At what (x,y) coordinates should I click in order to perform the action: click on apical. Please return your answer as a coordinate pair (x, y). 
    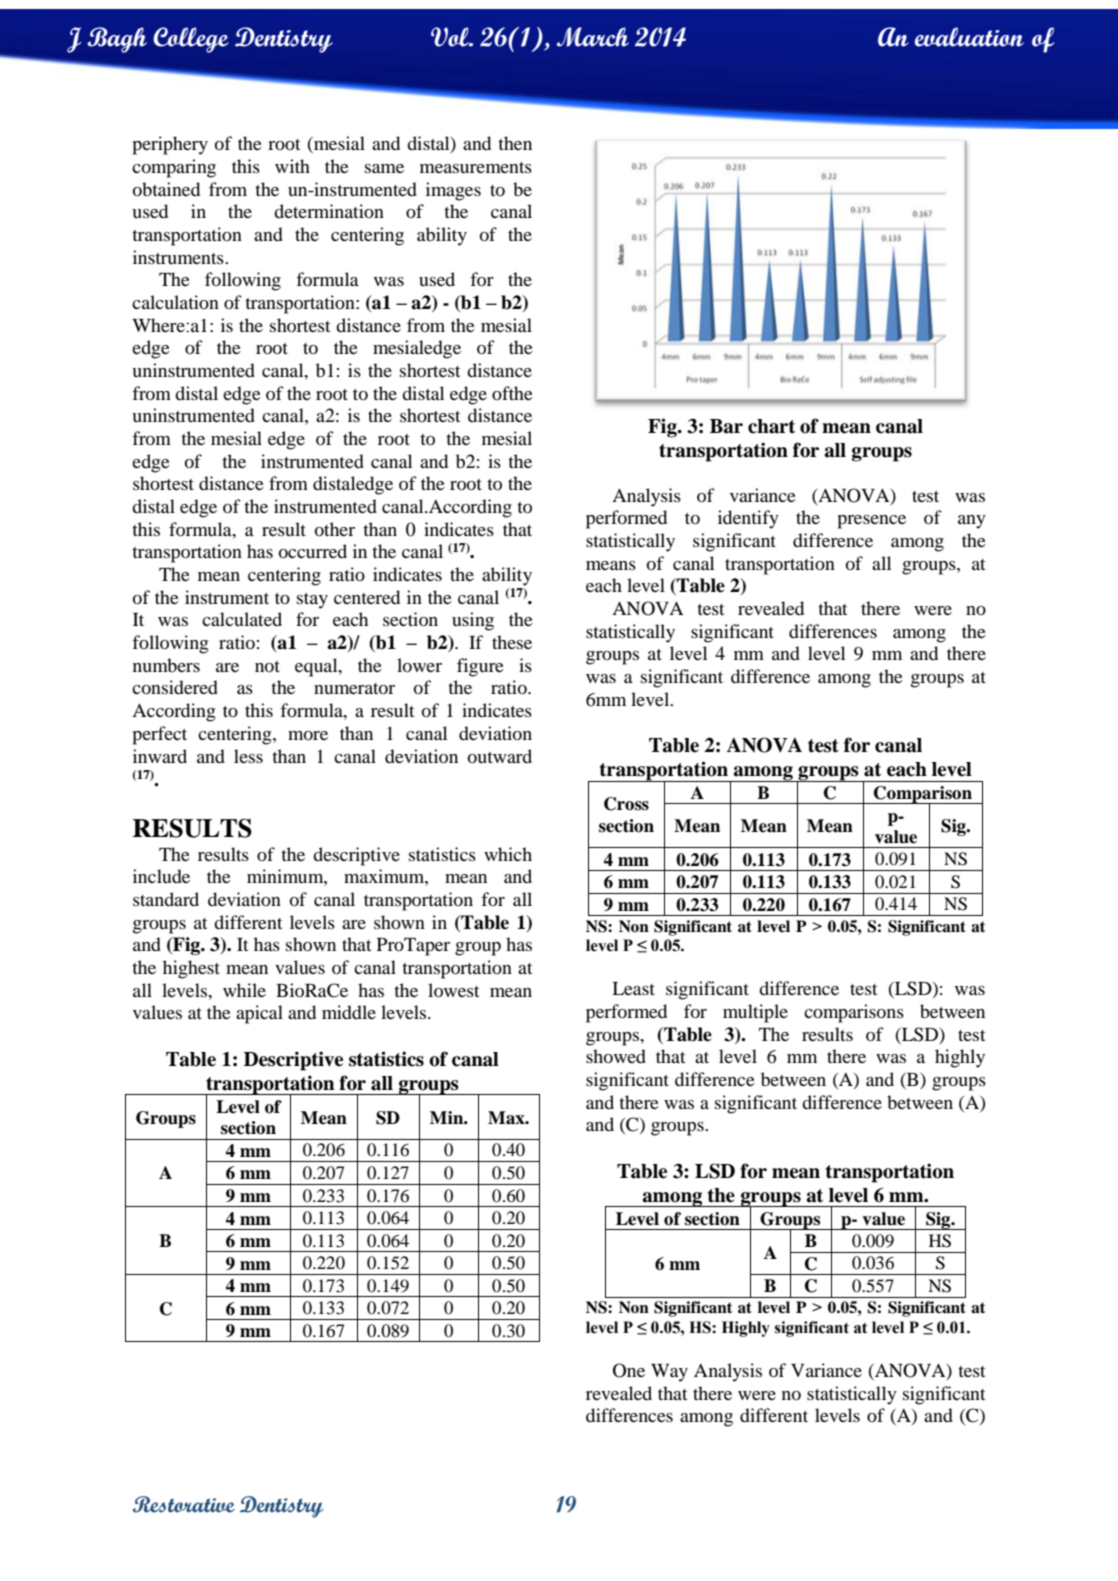
    Looking at the image, I should click on (259, 1014).
